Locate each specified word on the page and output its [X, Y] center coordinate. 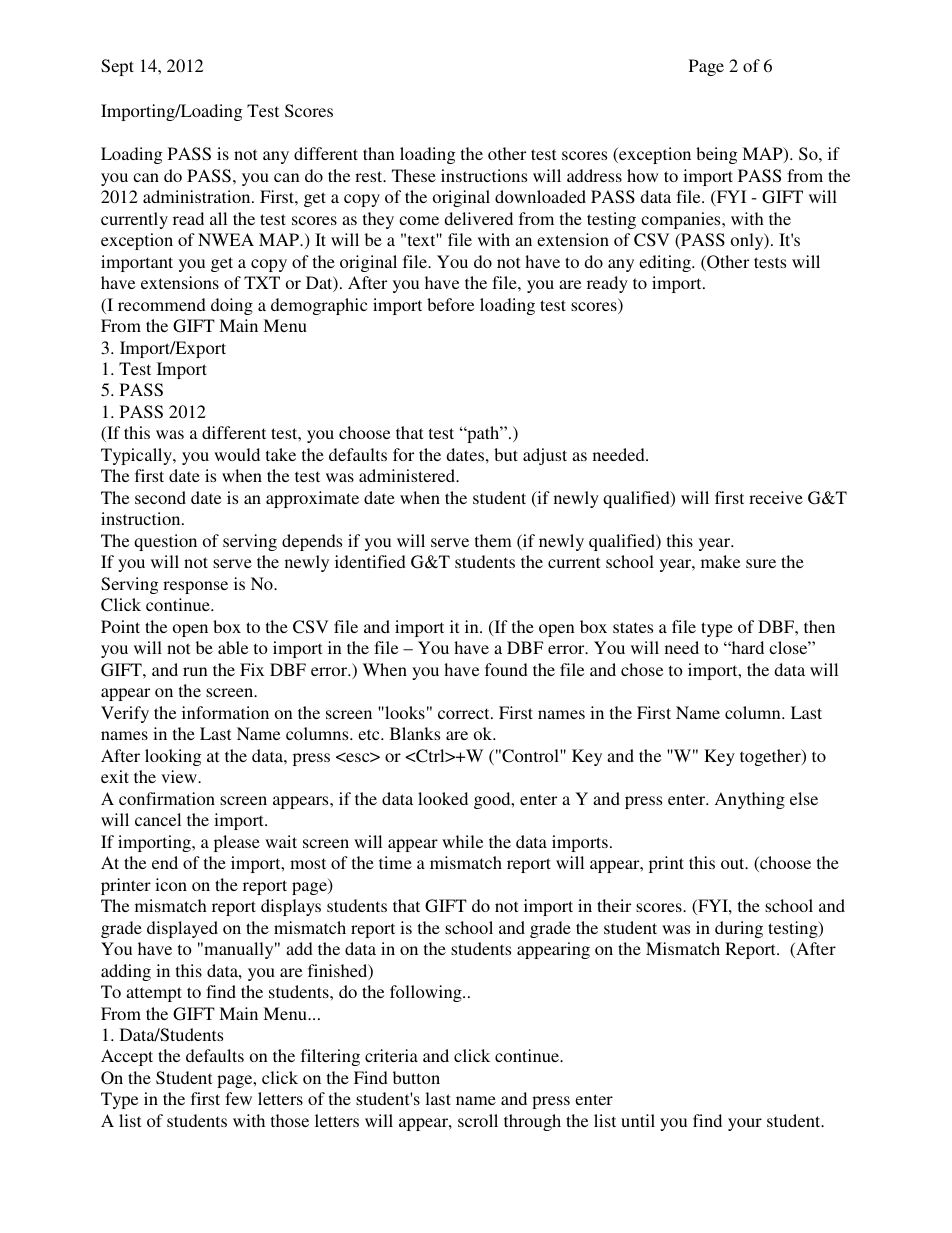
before [450, 304]
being [716, 155]
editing [666, 263]
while [462, 841]
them [493, 540]
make [720, 561]
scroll [478, 1120]
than [379, 153]
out [734, 863]
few [238, 1098]
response [195, 587]
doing [232, 306]
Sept [117, 67]
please [237, 843]
